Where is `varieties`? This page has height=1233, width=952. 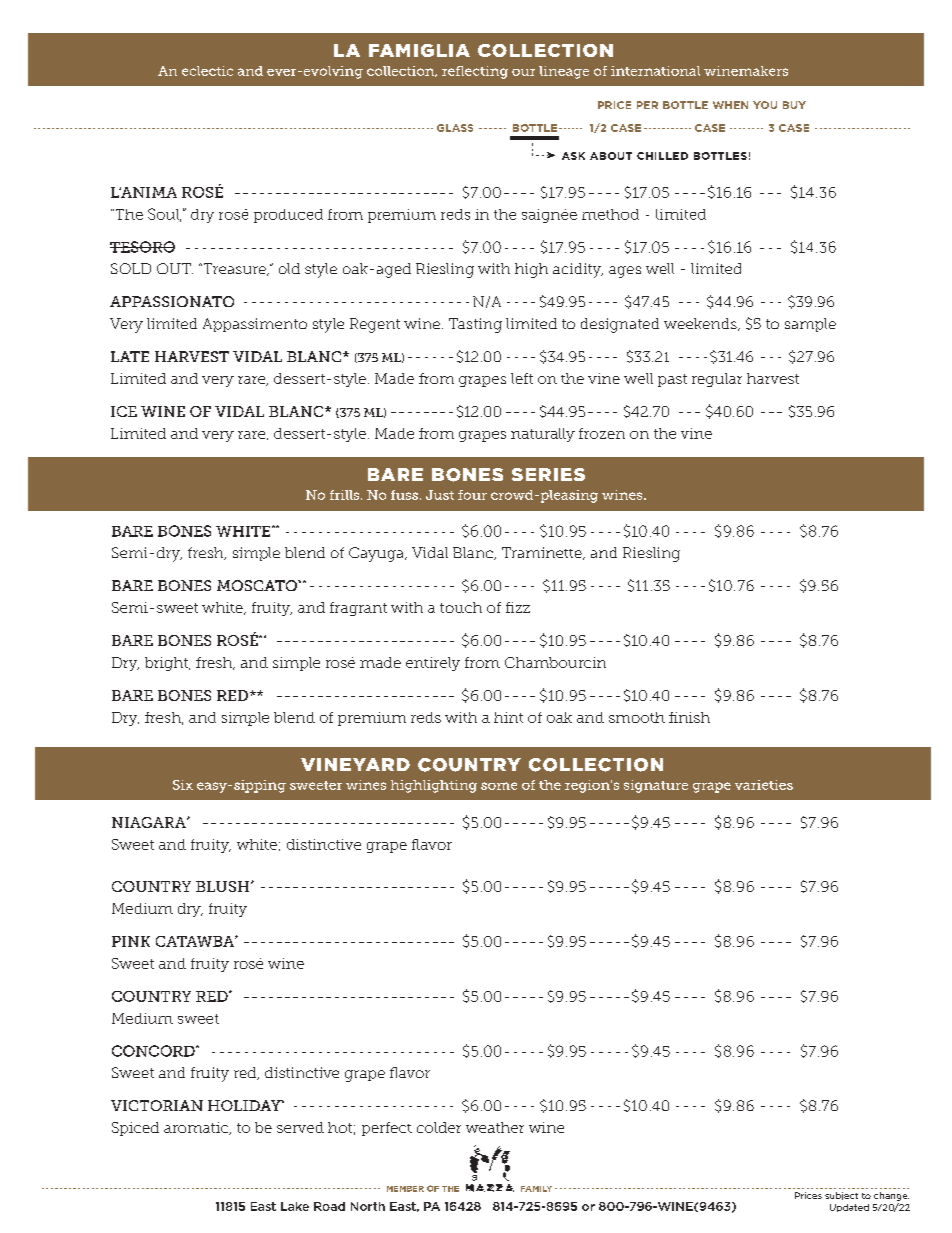
varieties is located at coordinates (764, 785).
